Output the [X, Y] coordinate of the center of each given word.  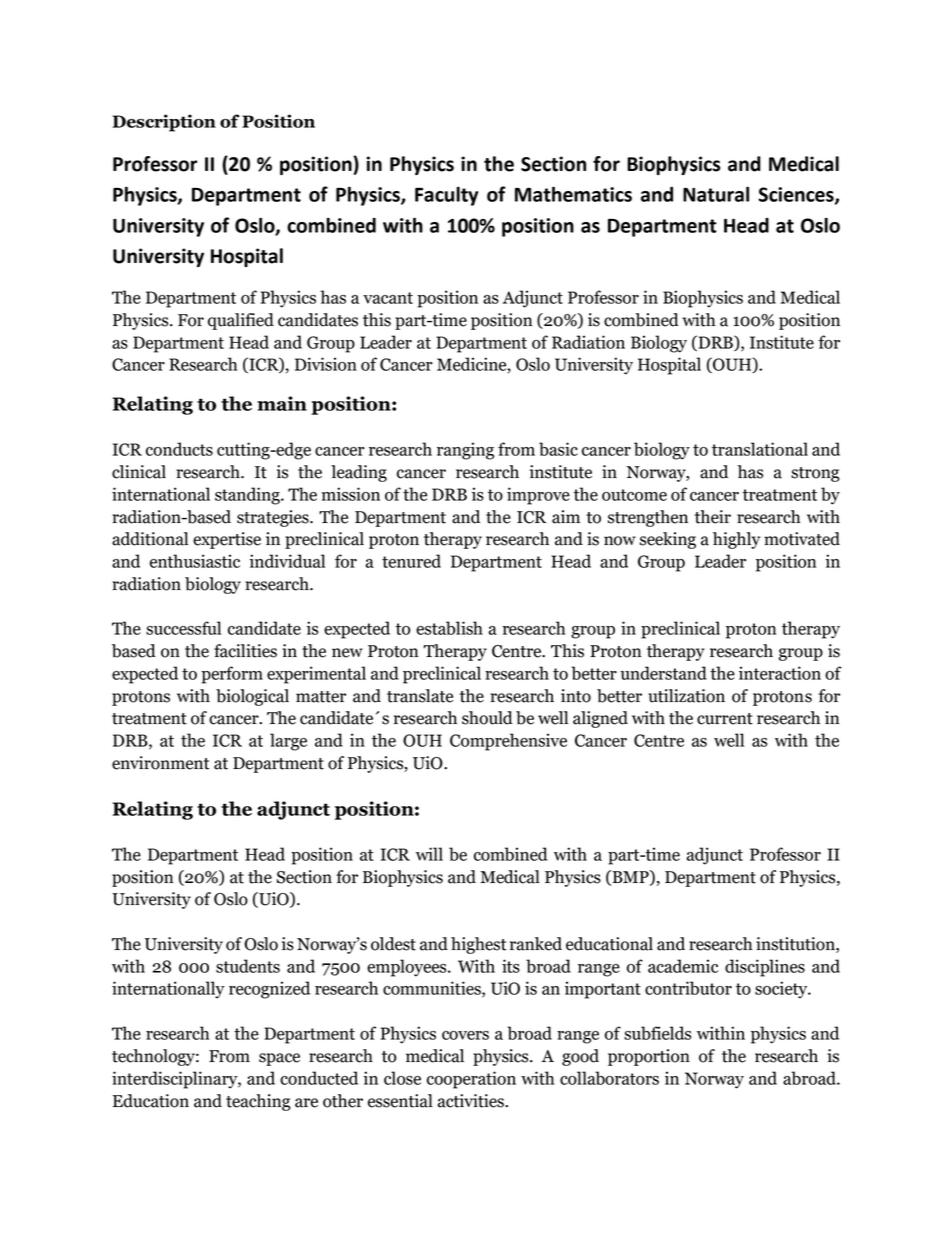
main [282, 403]
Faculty [446, 196]
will [429, 854]
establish [449, 628]
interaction [780, 673]
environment [161, 763]
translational [760, 449]
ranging [465, 451]
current [725, 719]
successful [183, 628]
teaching [258, 1102]
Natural [716, 194]
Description [164, 123]
